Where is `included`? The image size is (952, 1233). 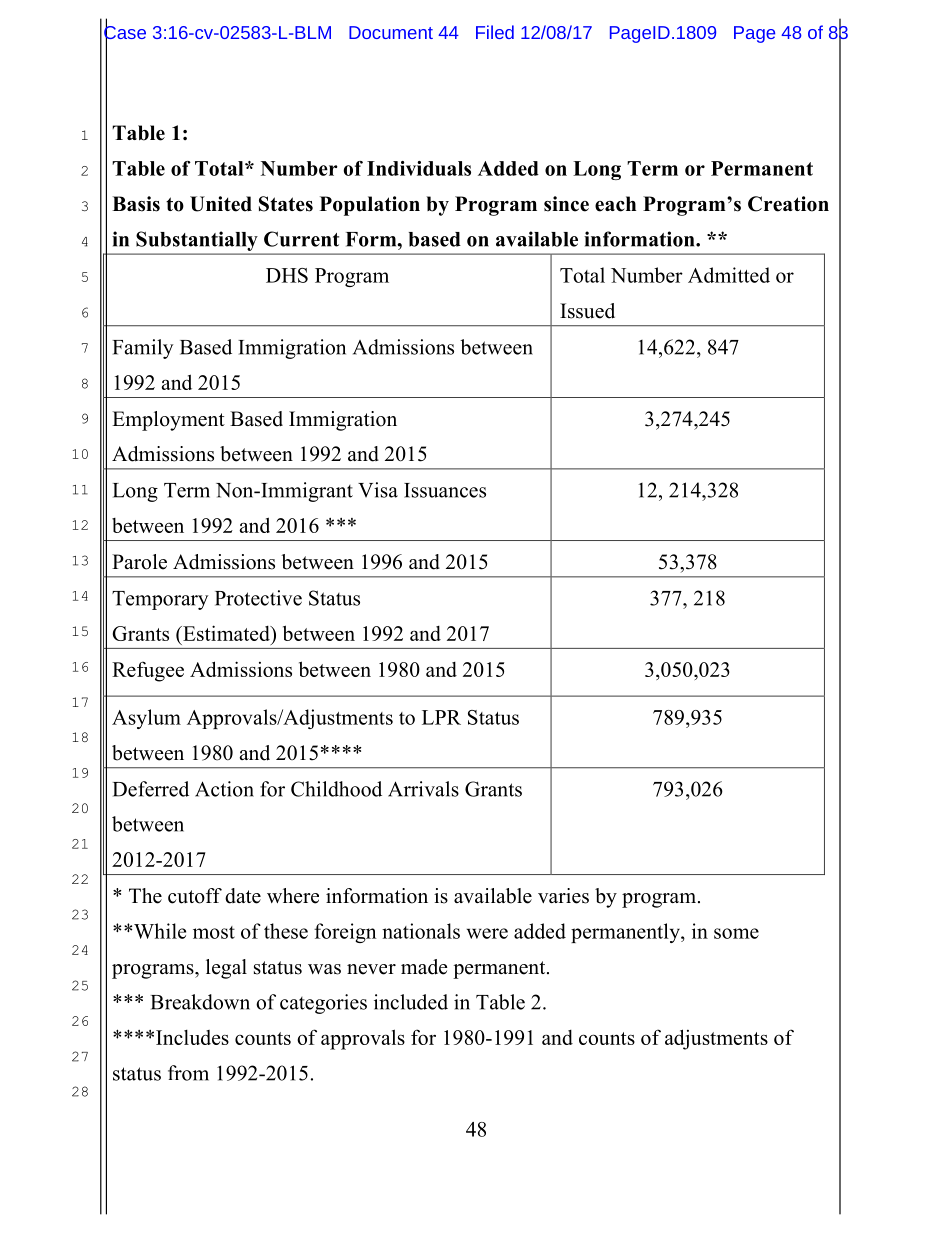 included is located at coordinates (411, 1002).
